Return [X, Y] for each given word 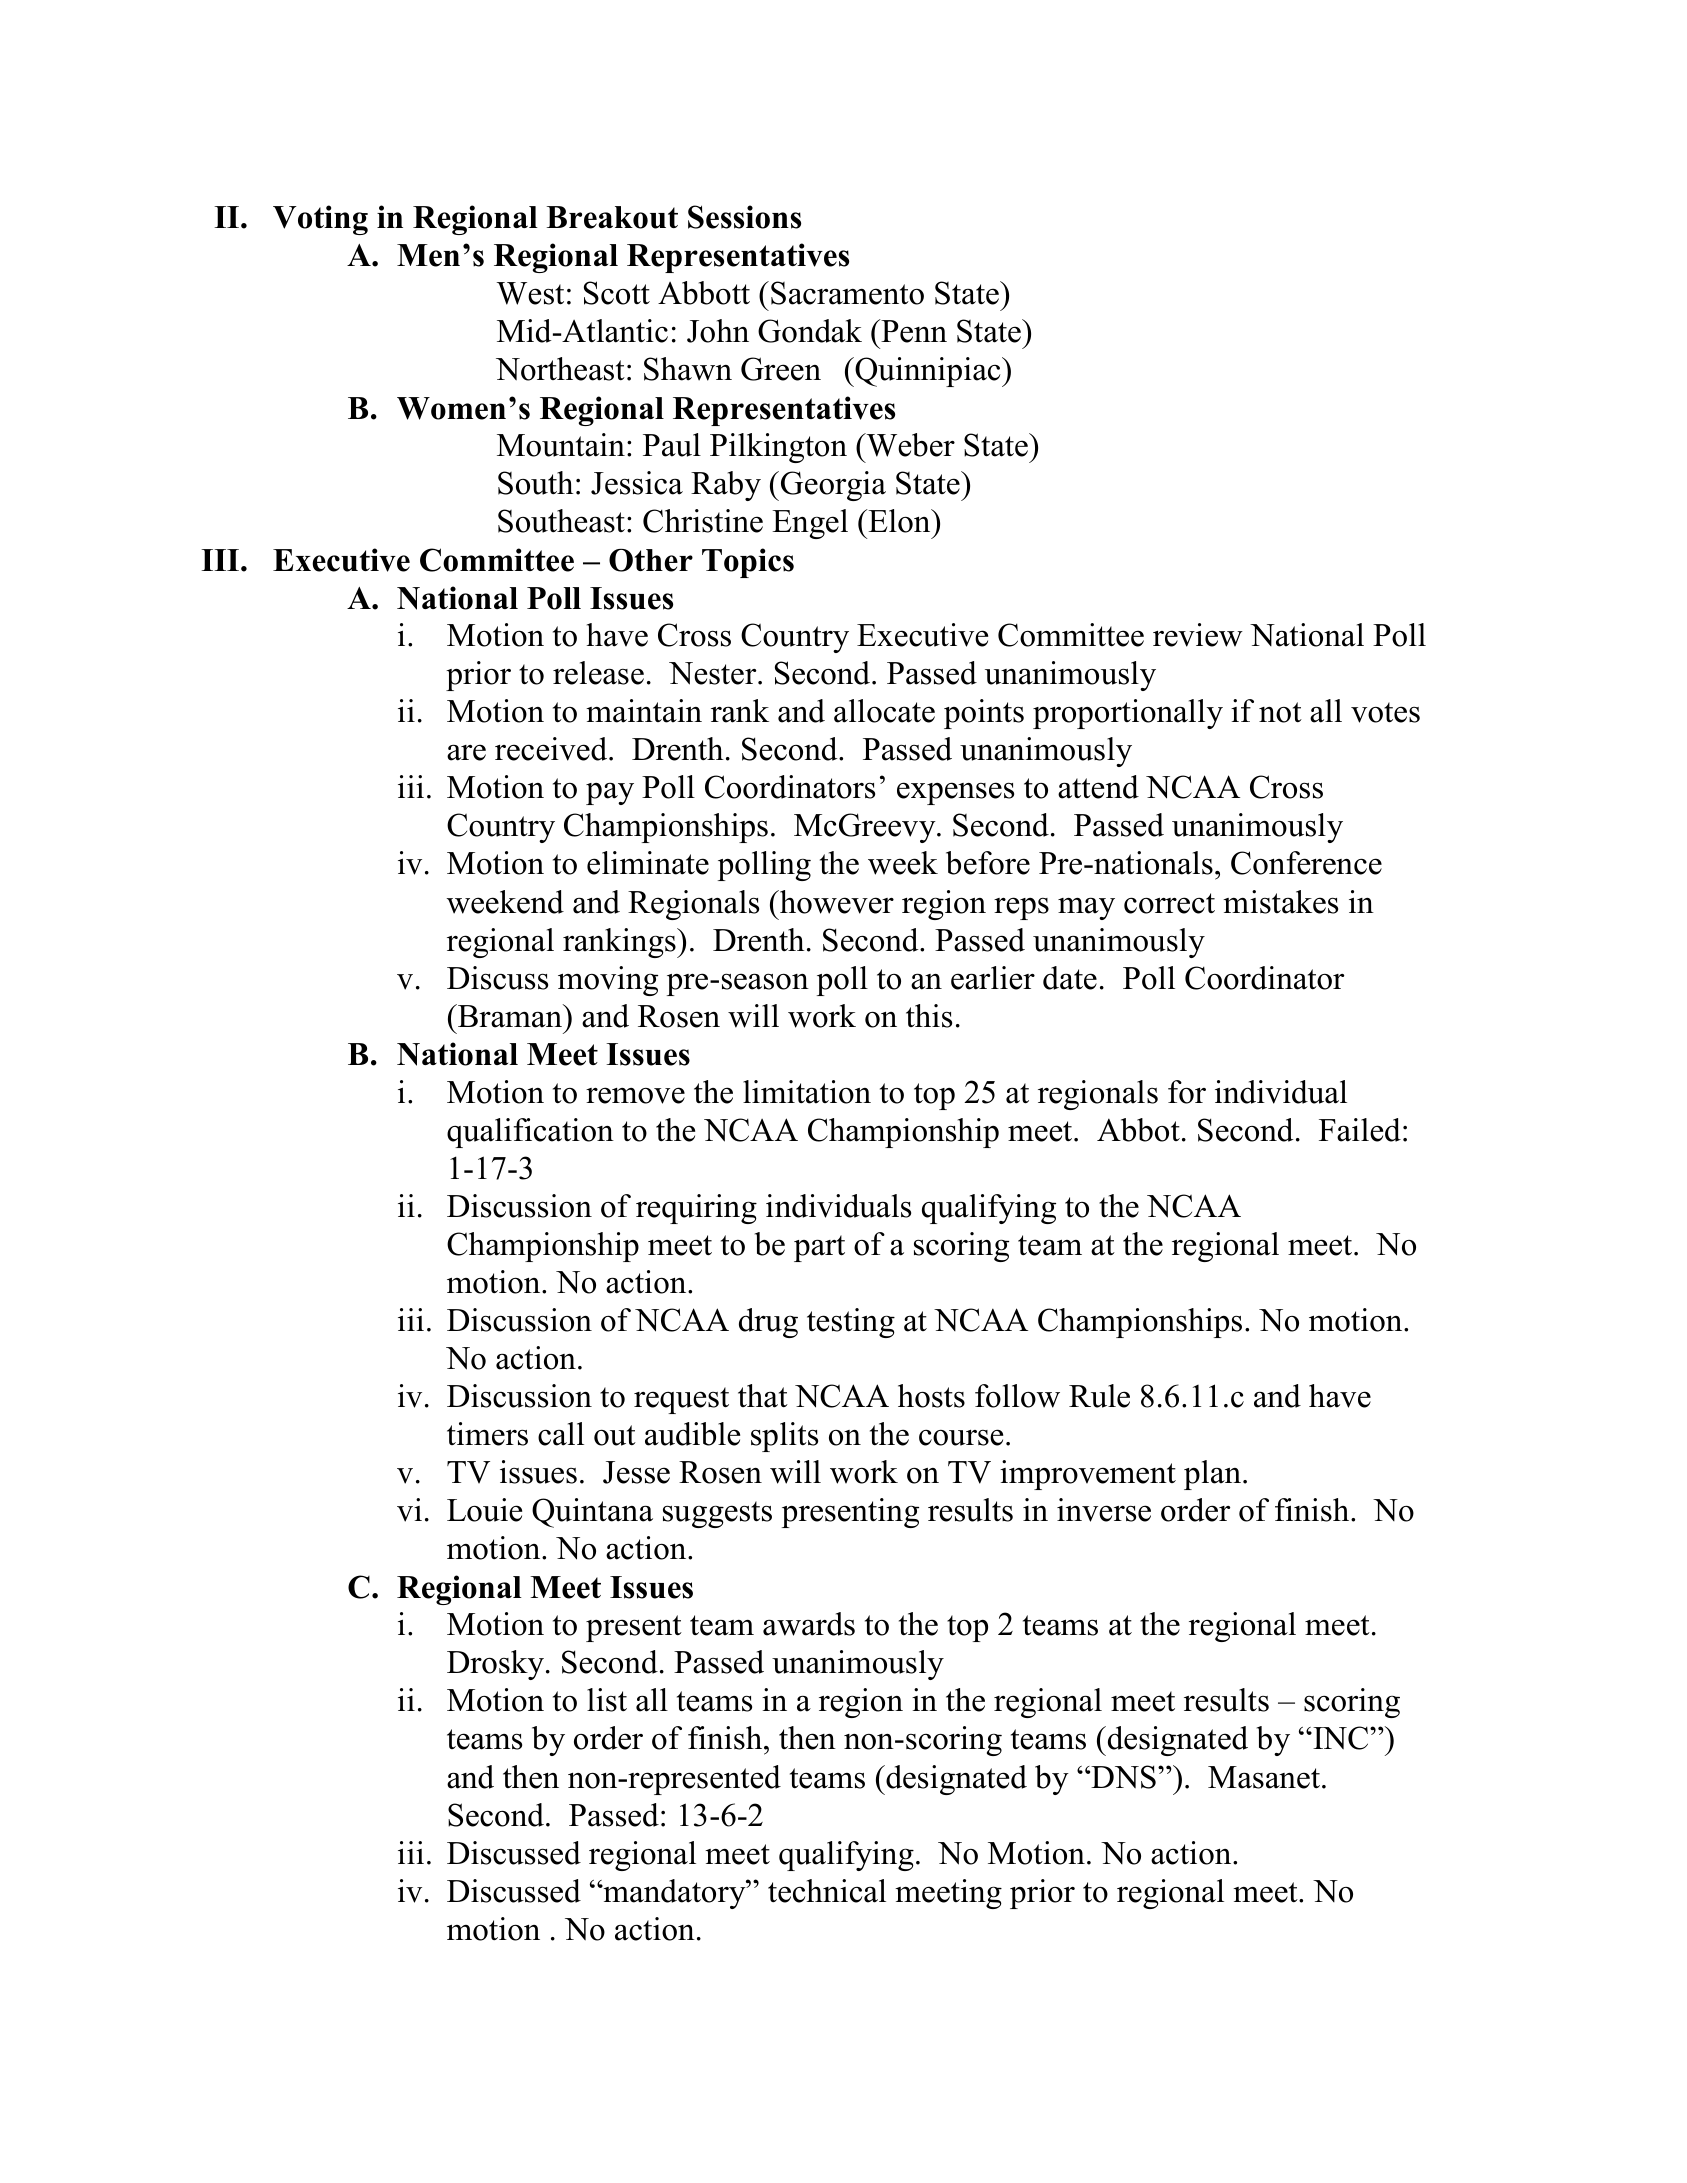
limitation [807, 1092]
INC [1341, 1738]
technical [827, 1891]
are [466, 752]
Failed [1360, 1130]
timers [487, 1434]
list [607, 1700]
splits [784, 1437]
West [530, 293]
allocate [884, 711]
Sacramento [847, 293]
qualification [530, 1133]
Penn [913, 331]
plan [1212, 1475]
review [1198, 635]
